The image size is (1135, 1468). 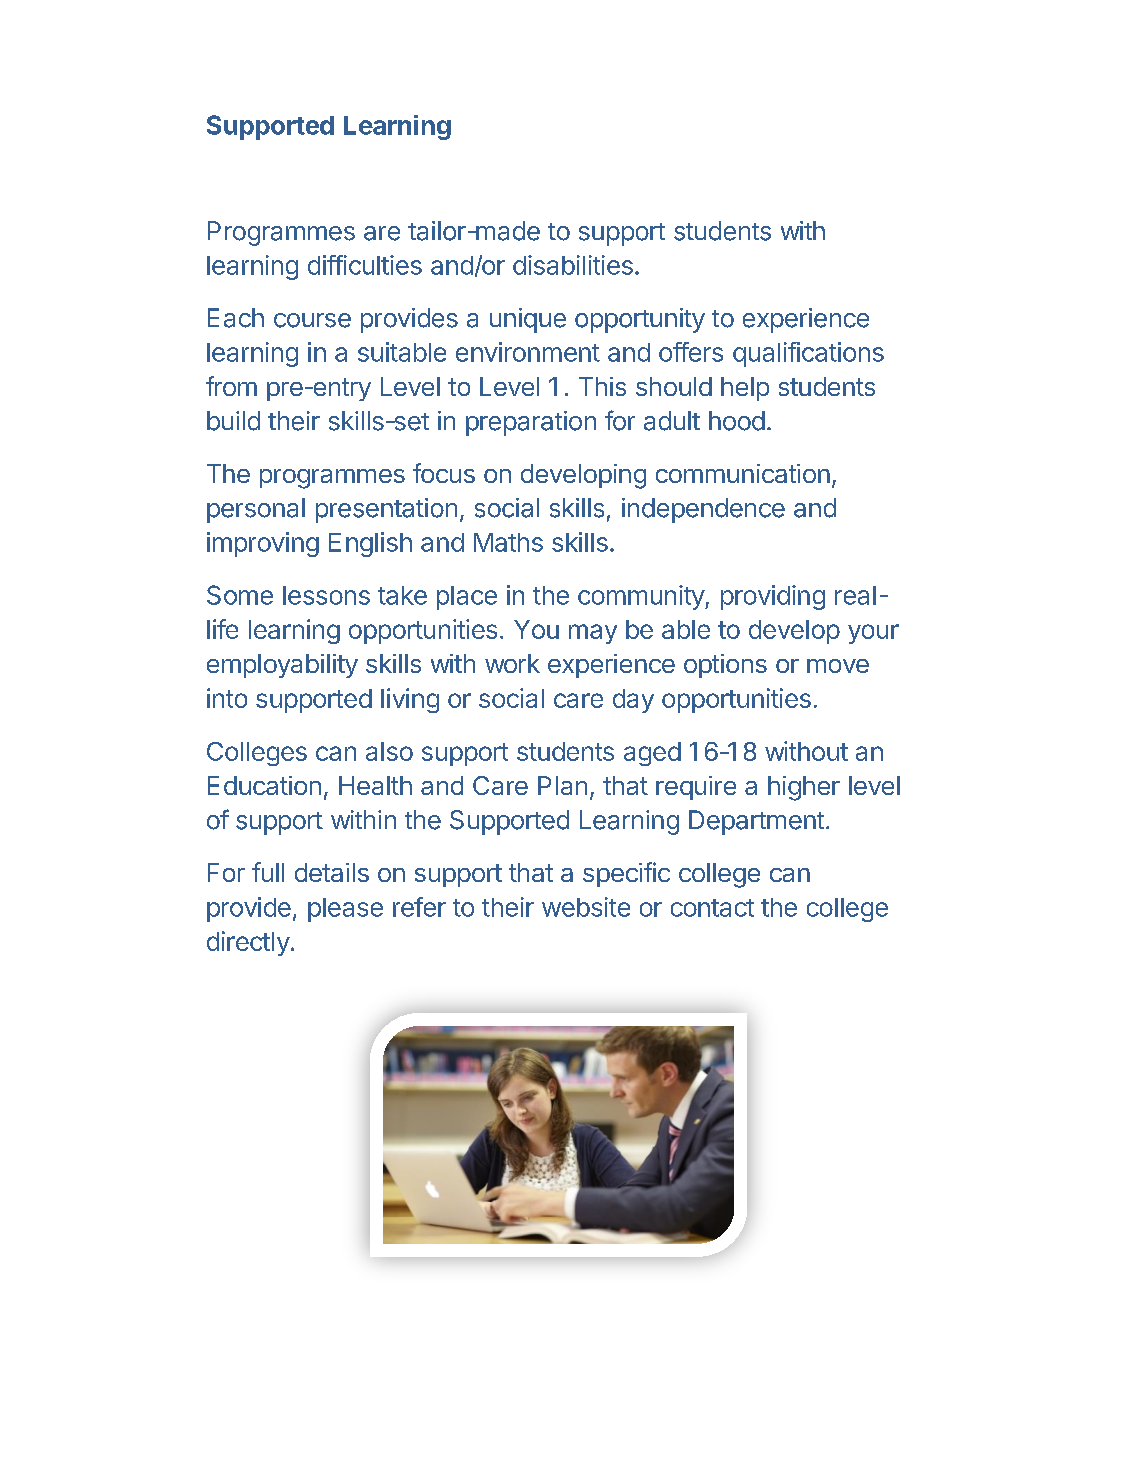 I want to click on day, so click(x=633, y=701).
